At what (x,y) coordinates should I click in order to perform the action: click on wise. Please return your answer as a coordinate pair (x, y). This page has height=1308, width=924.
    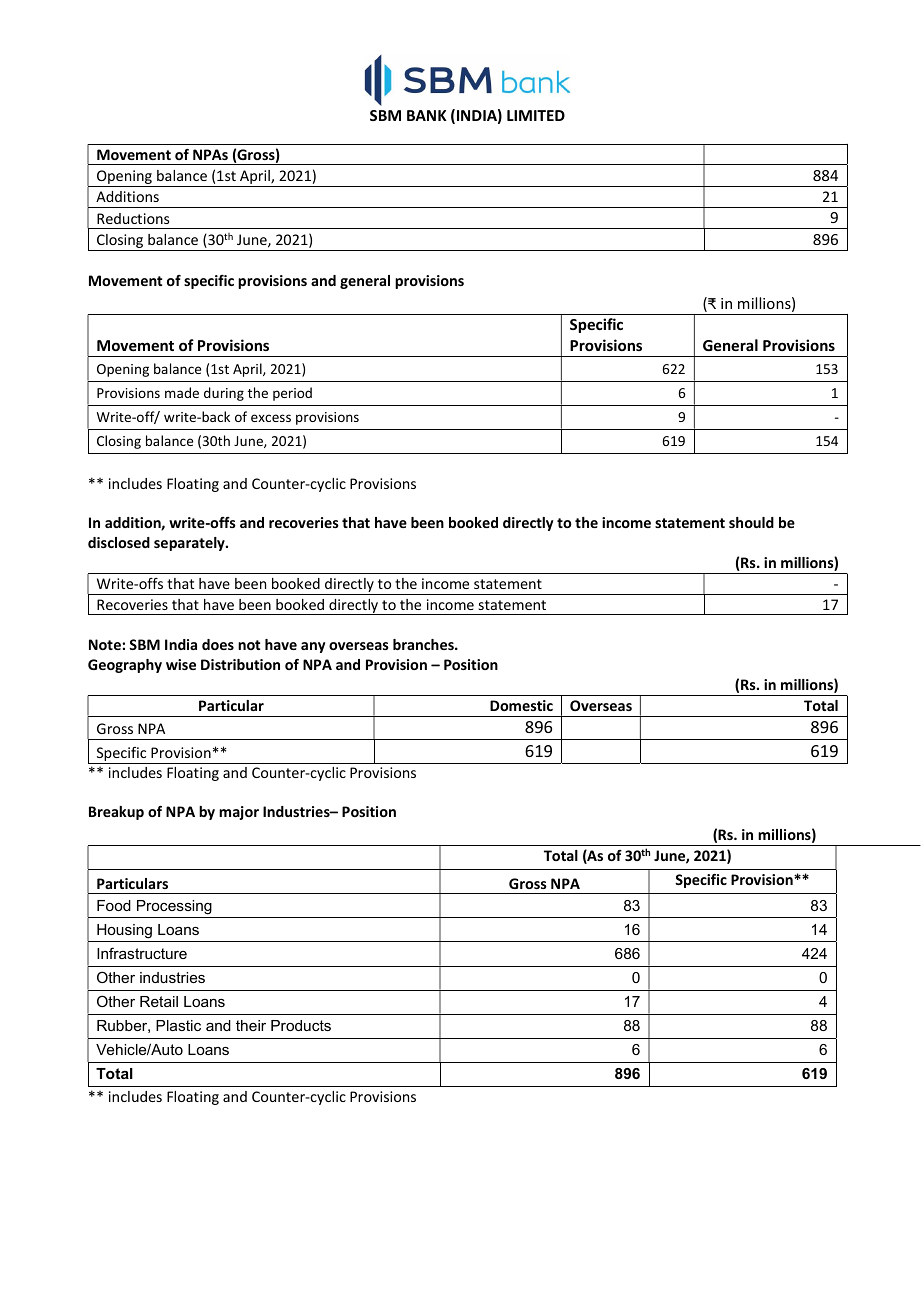
    Looking at the image, I should click on (181, 664).
